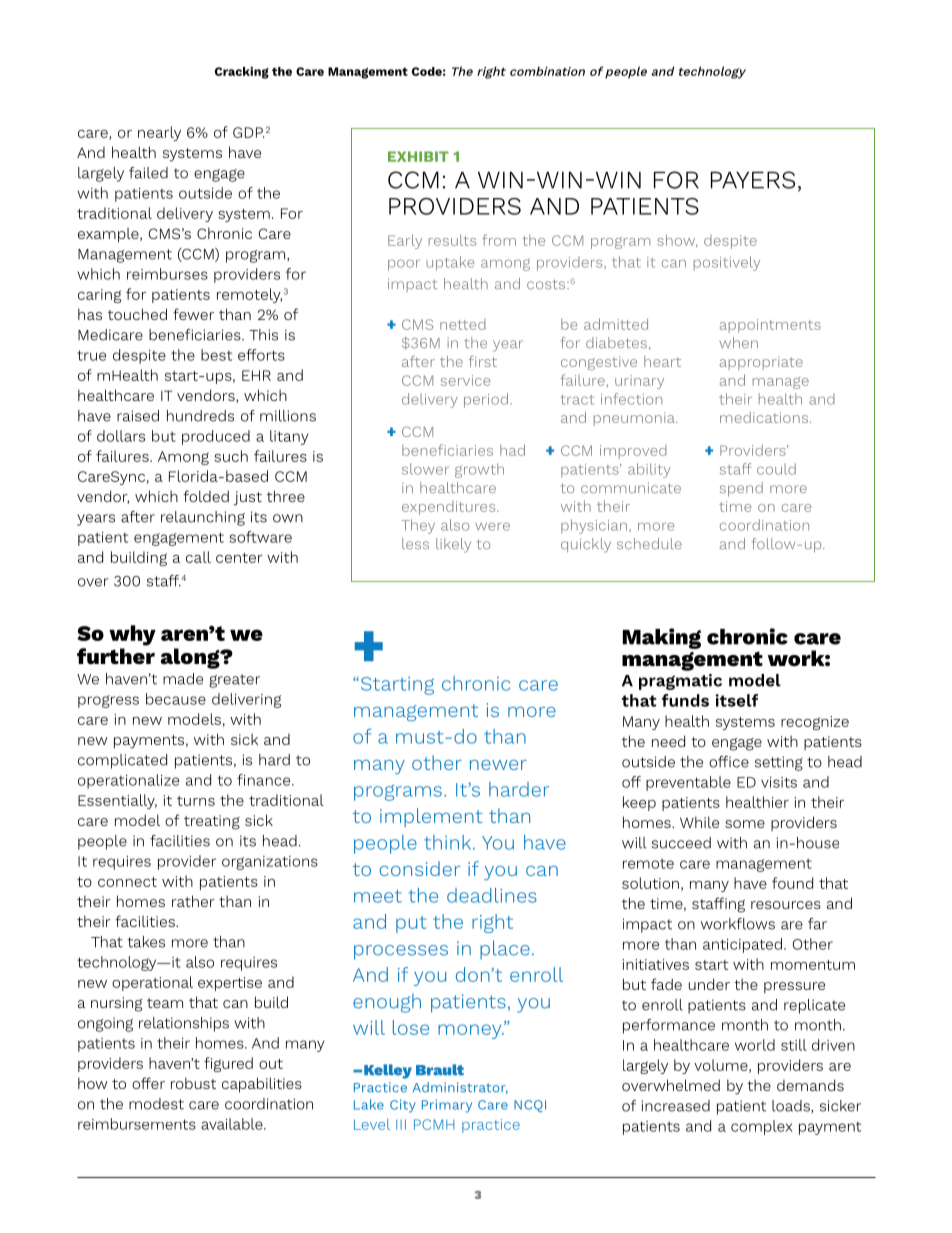  Describe the element at coordinates (193, 1083) in the document. I see `robust` at that location.
